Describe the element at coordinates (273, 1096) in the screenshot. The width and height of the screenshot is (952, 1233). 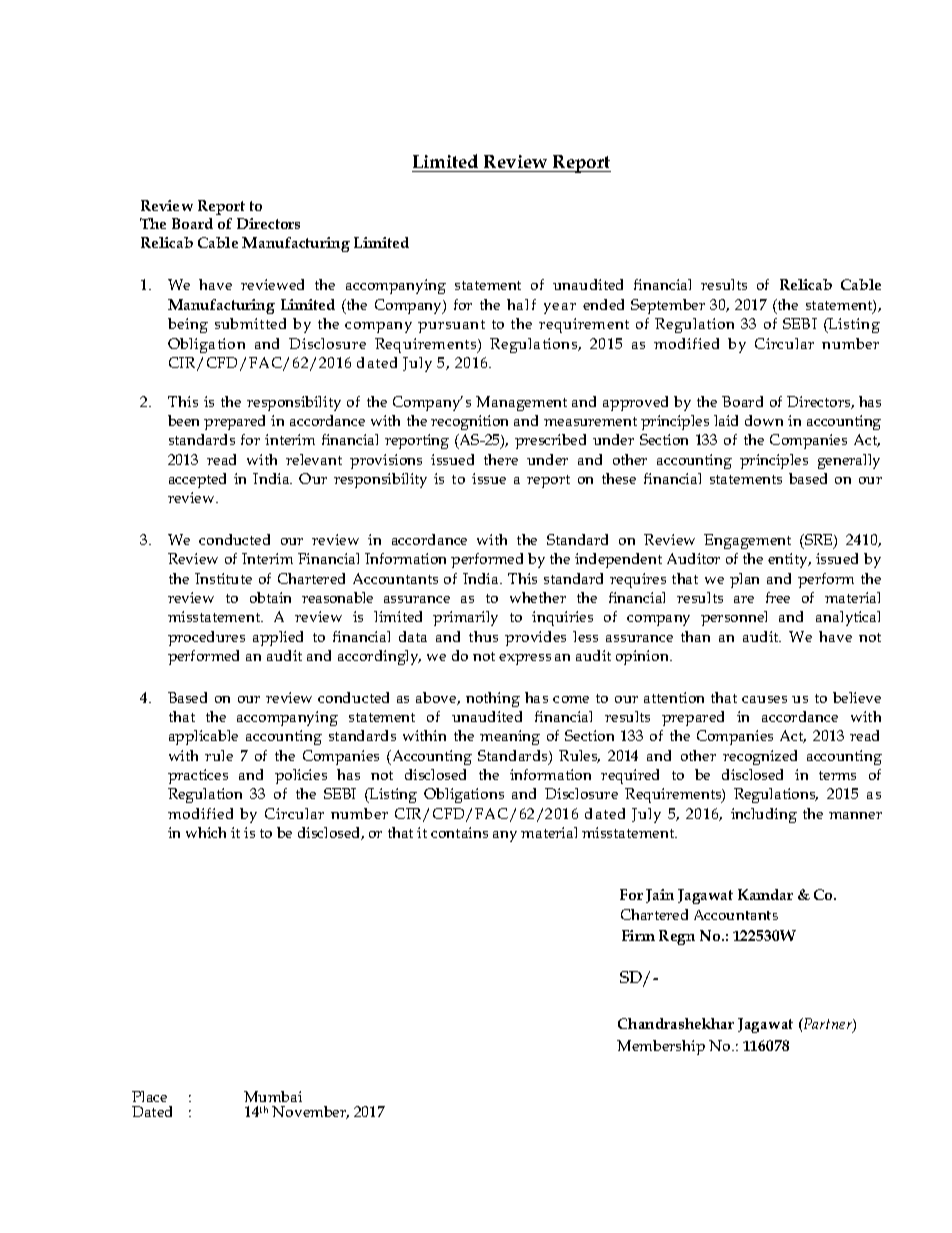
I see `Mumbai` at that location.
